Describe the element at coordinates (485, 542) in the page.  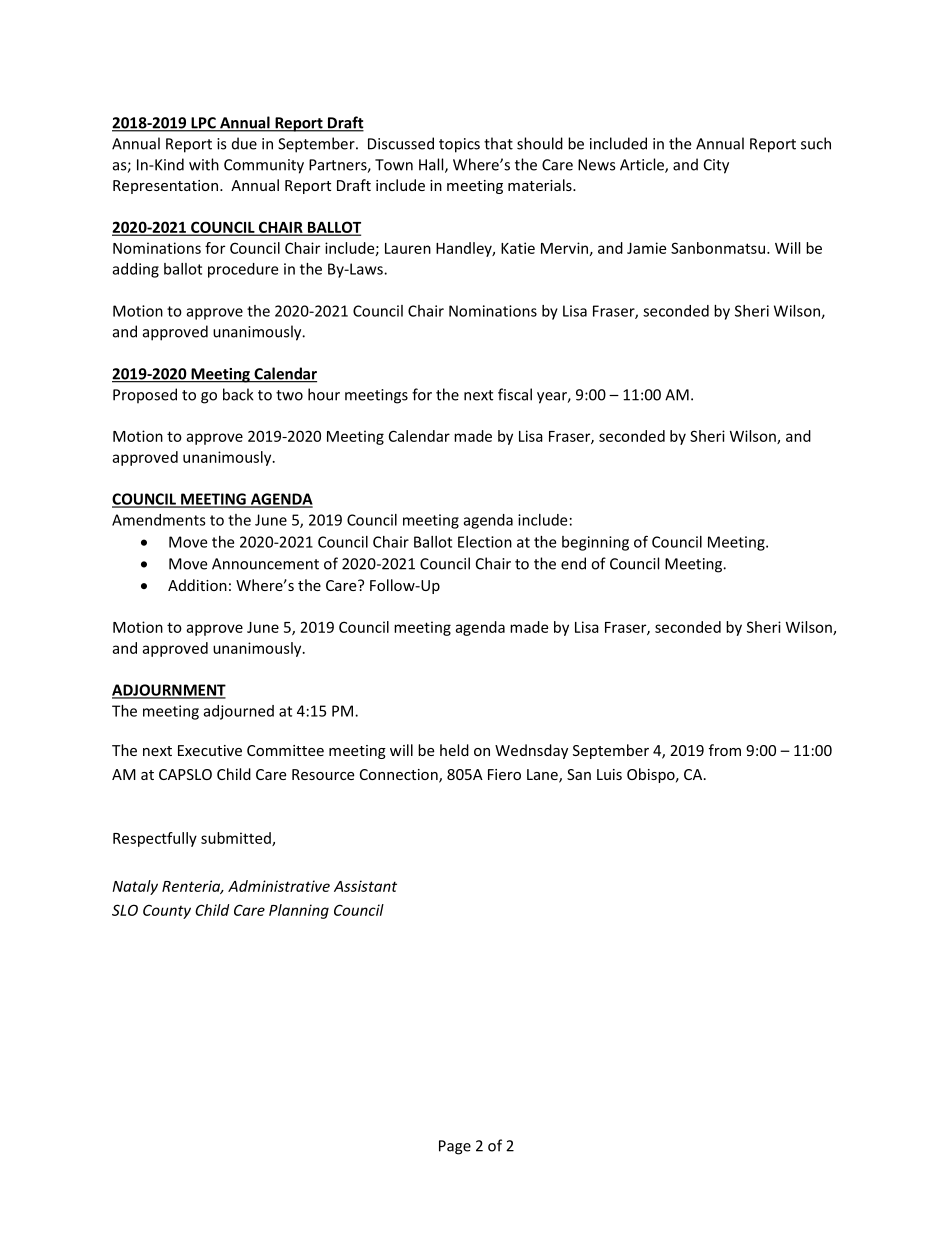
I see `Election` at that location.
